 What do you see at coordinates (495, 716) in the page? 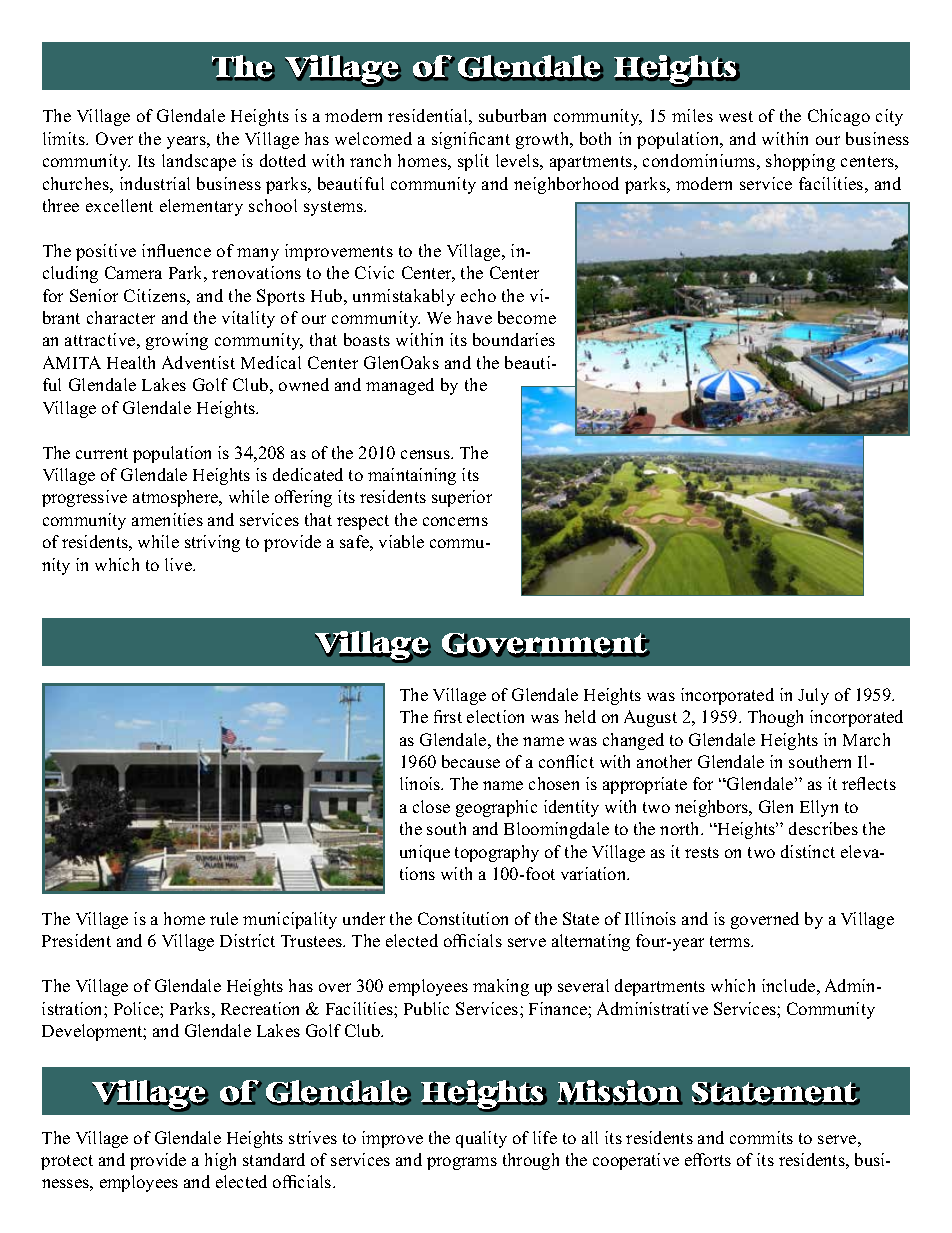
I see `election` at bounding box center [495, 716].
